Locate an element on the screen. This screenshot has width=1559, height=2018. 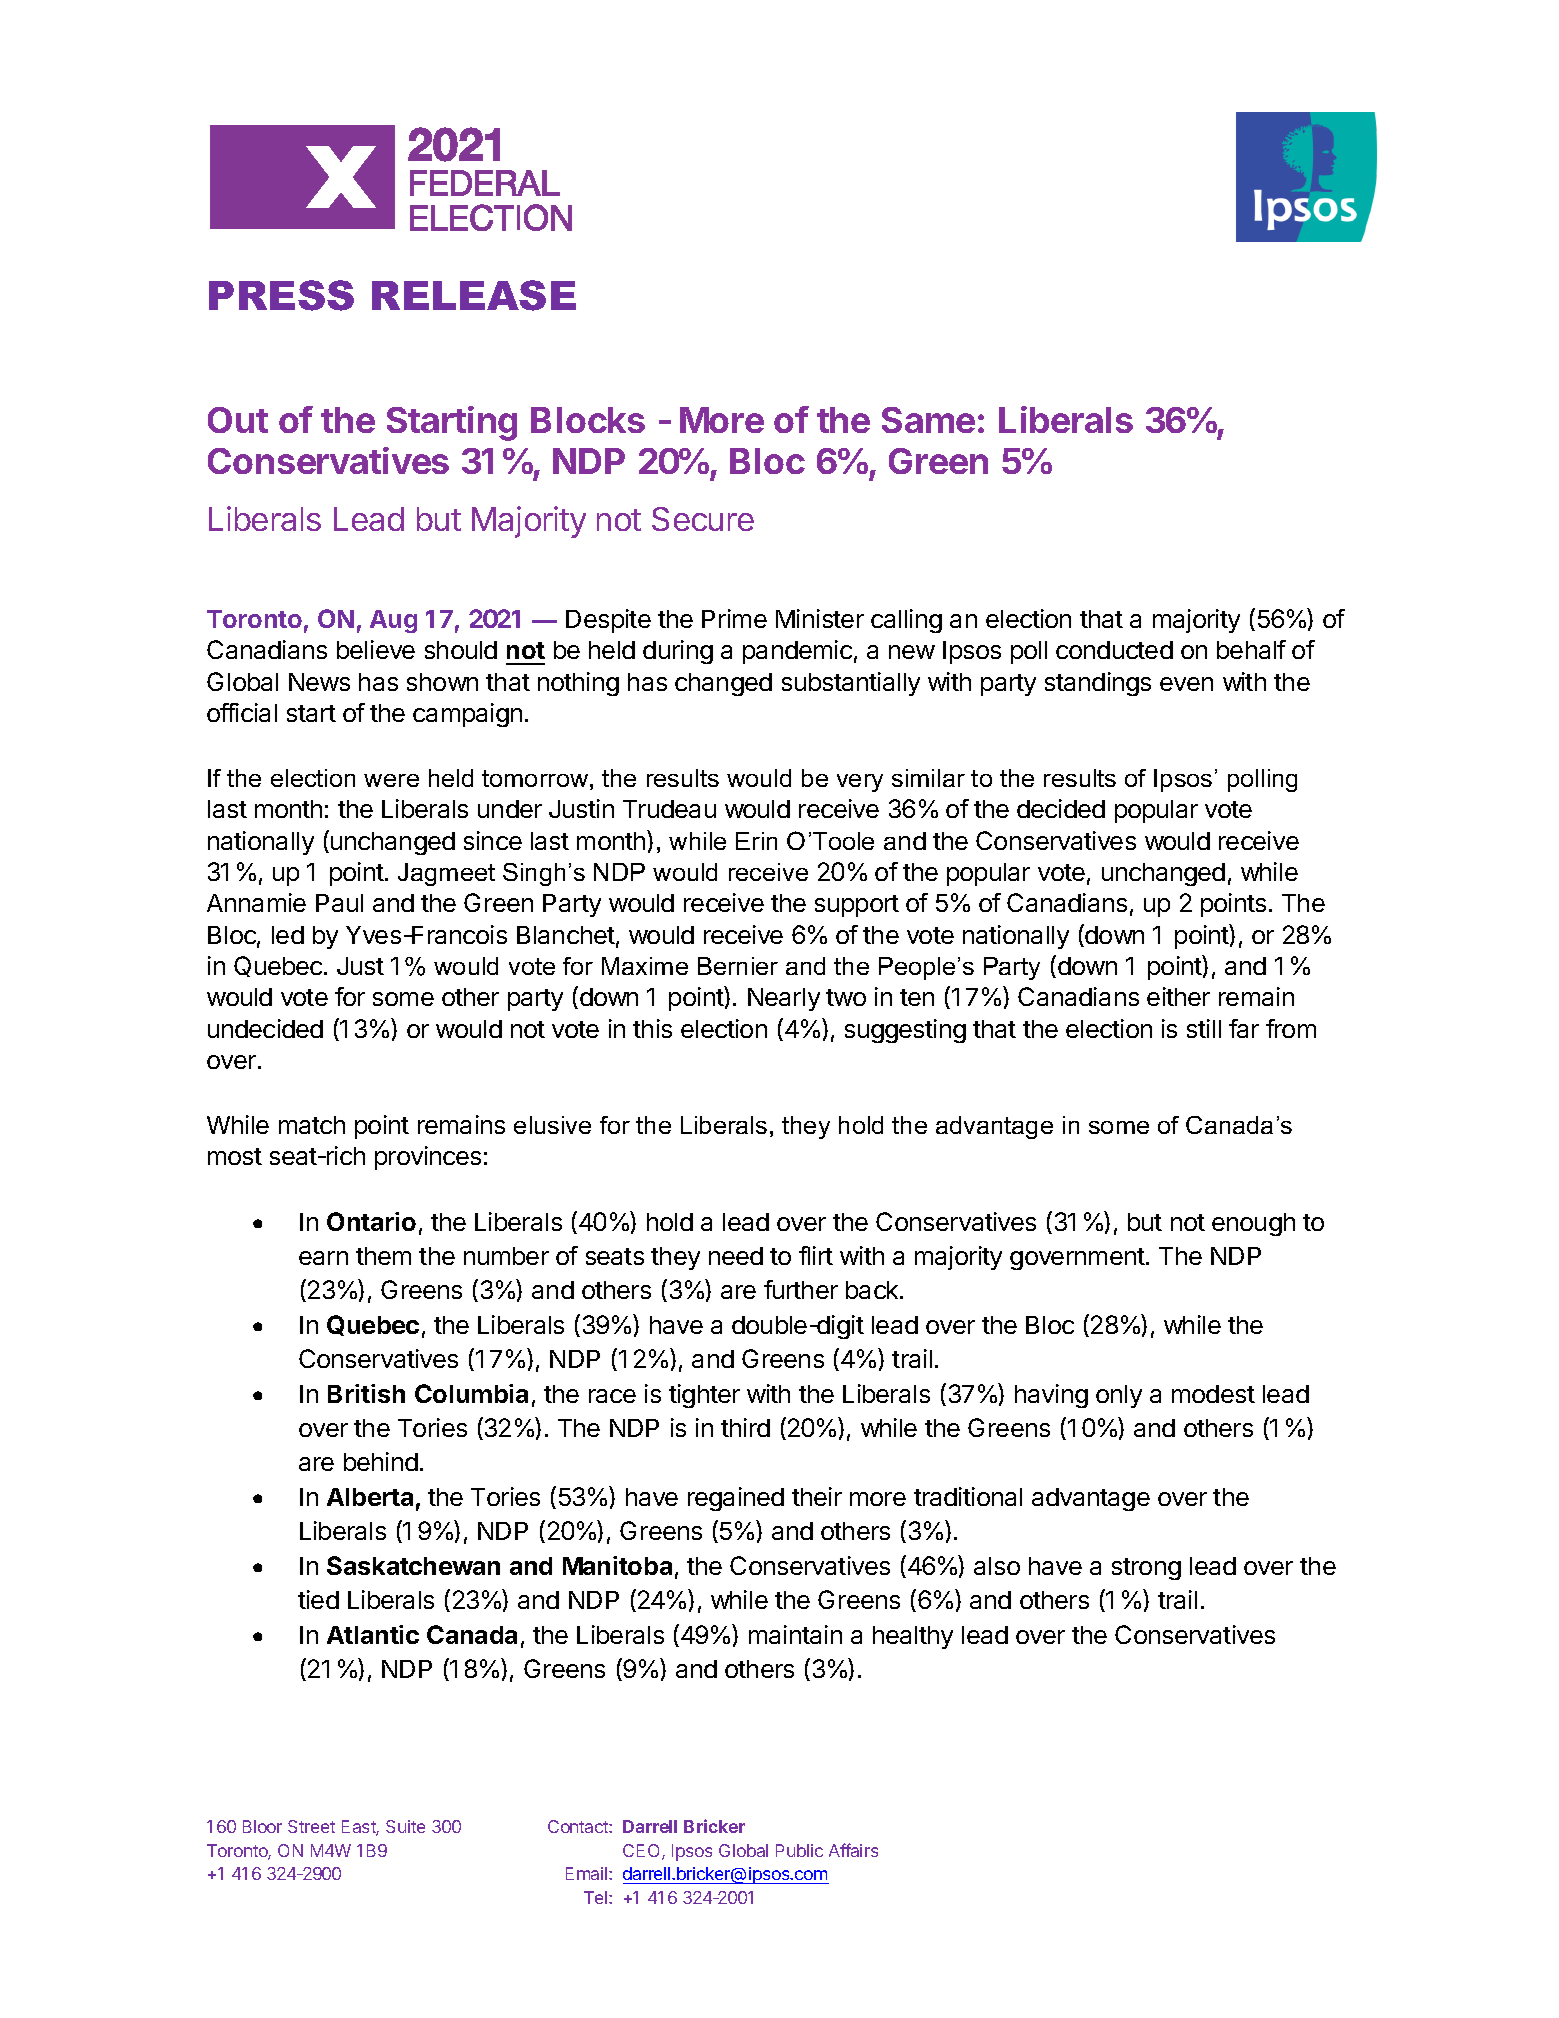
need is located at coordinates (736, 1256).
